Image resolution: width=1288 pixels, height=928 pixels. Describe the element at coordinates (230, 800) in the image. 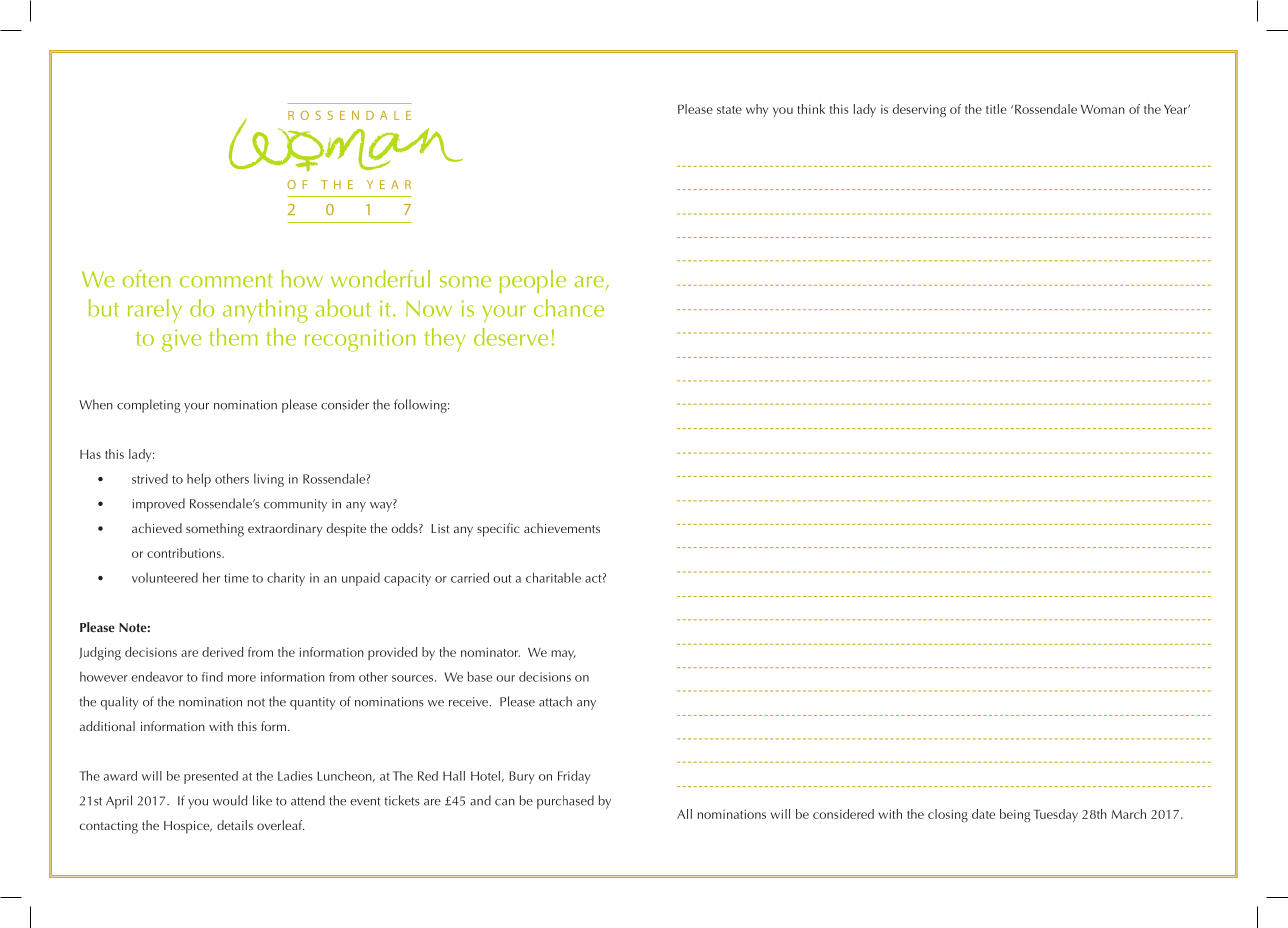

I see `would` at that location.
